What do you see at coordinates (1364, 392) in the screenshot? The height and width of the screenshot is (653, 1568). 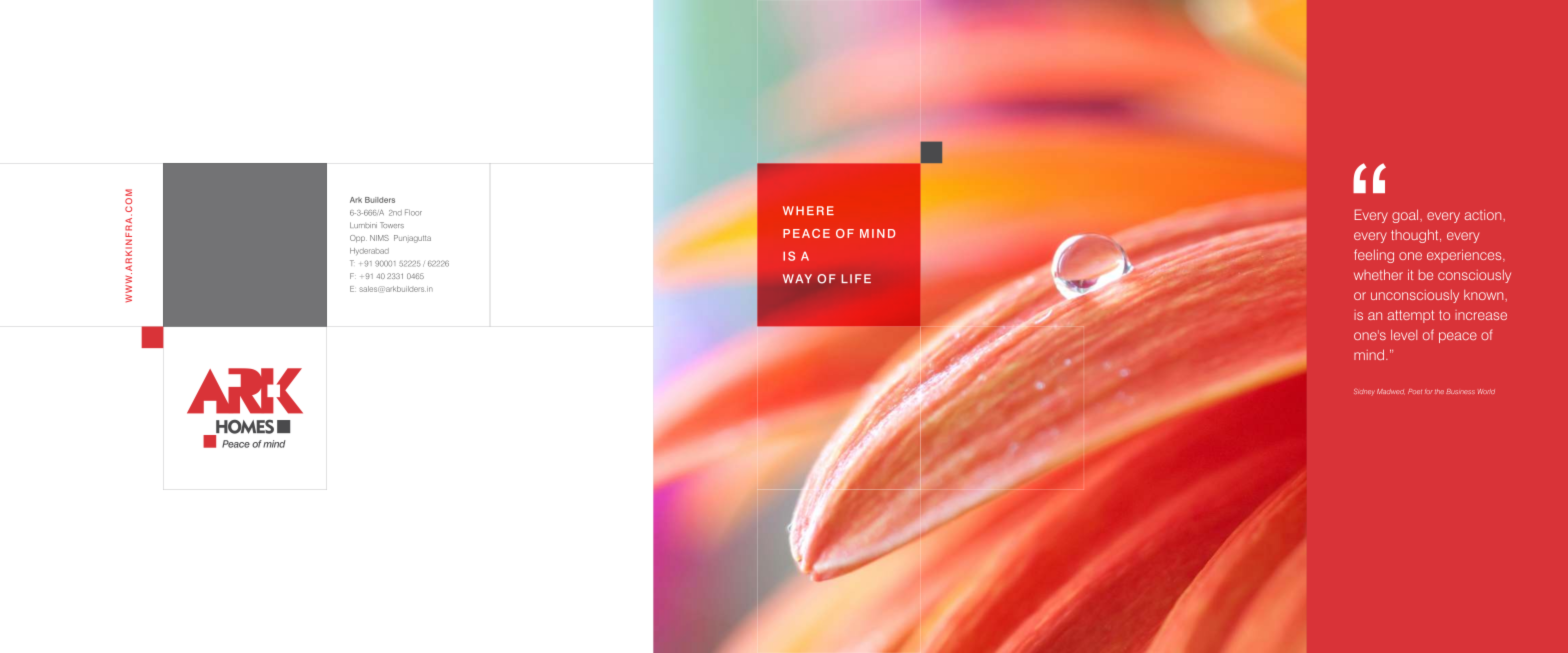 I see `Sidney` at bounding box center [1364, 392].
